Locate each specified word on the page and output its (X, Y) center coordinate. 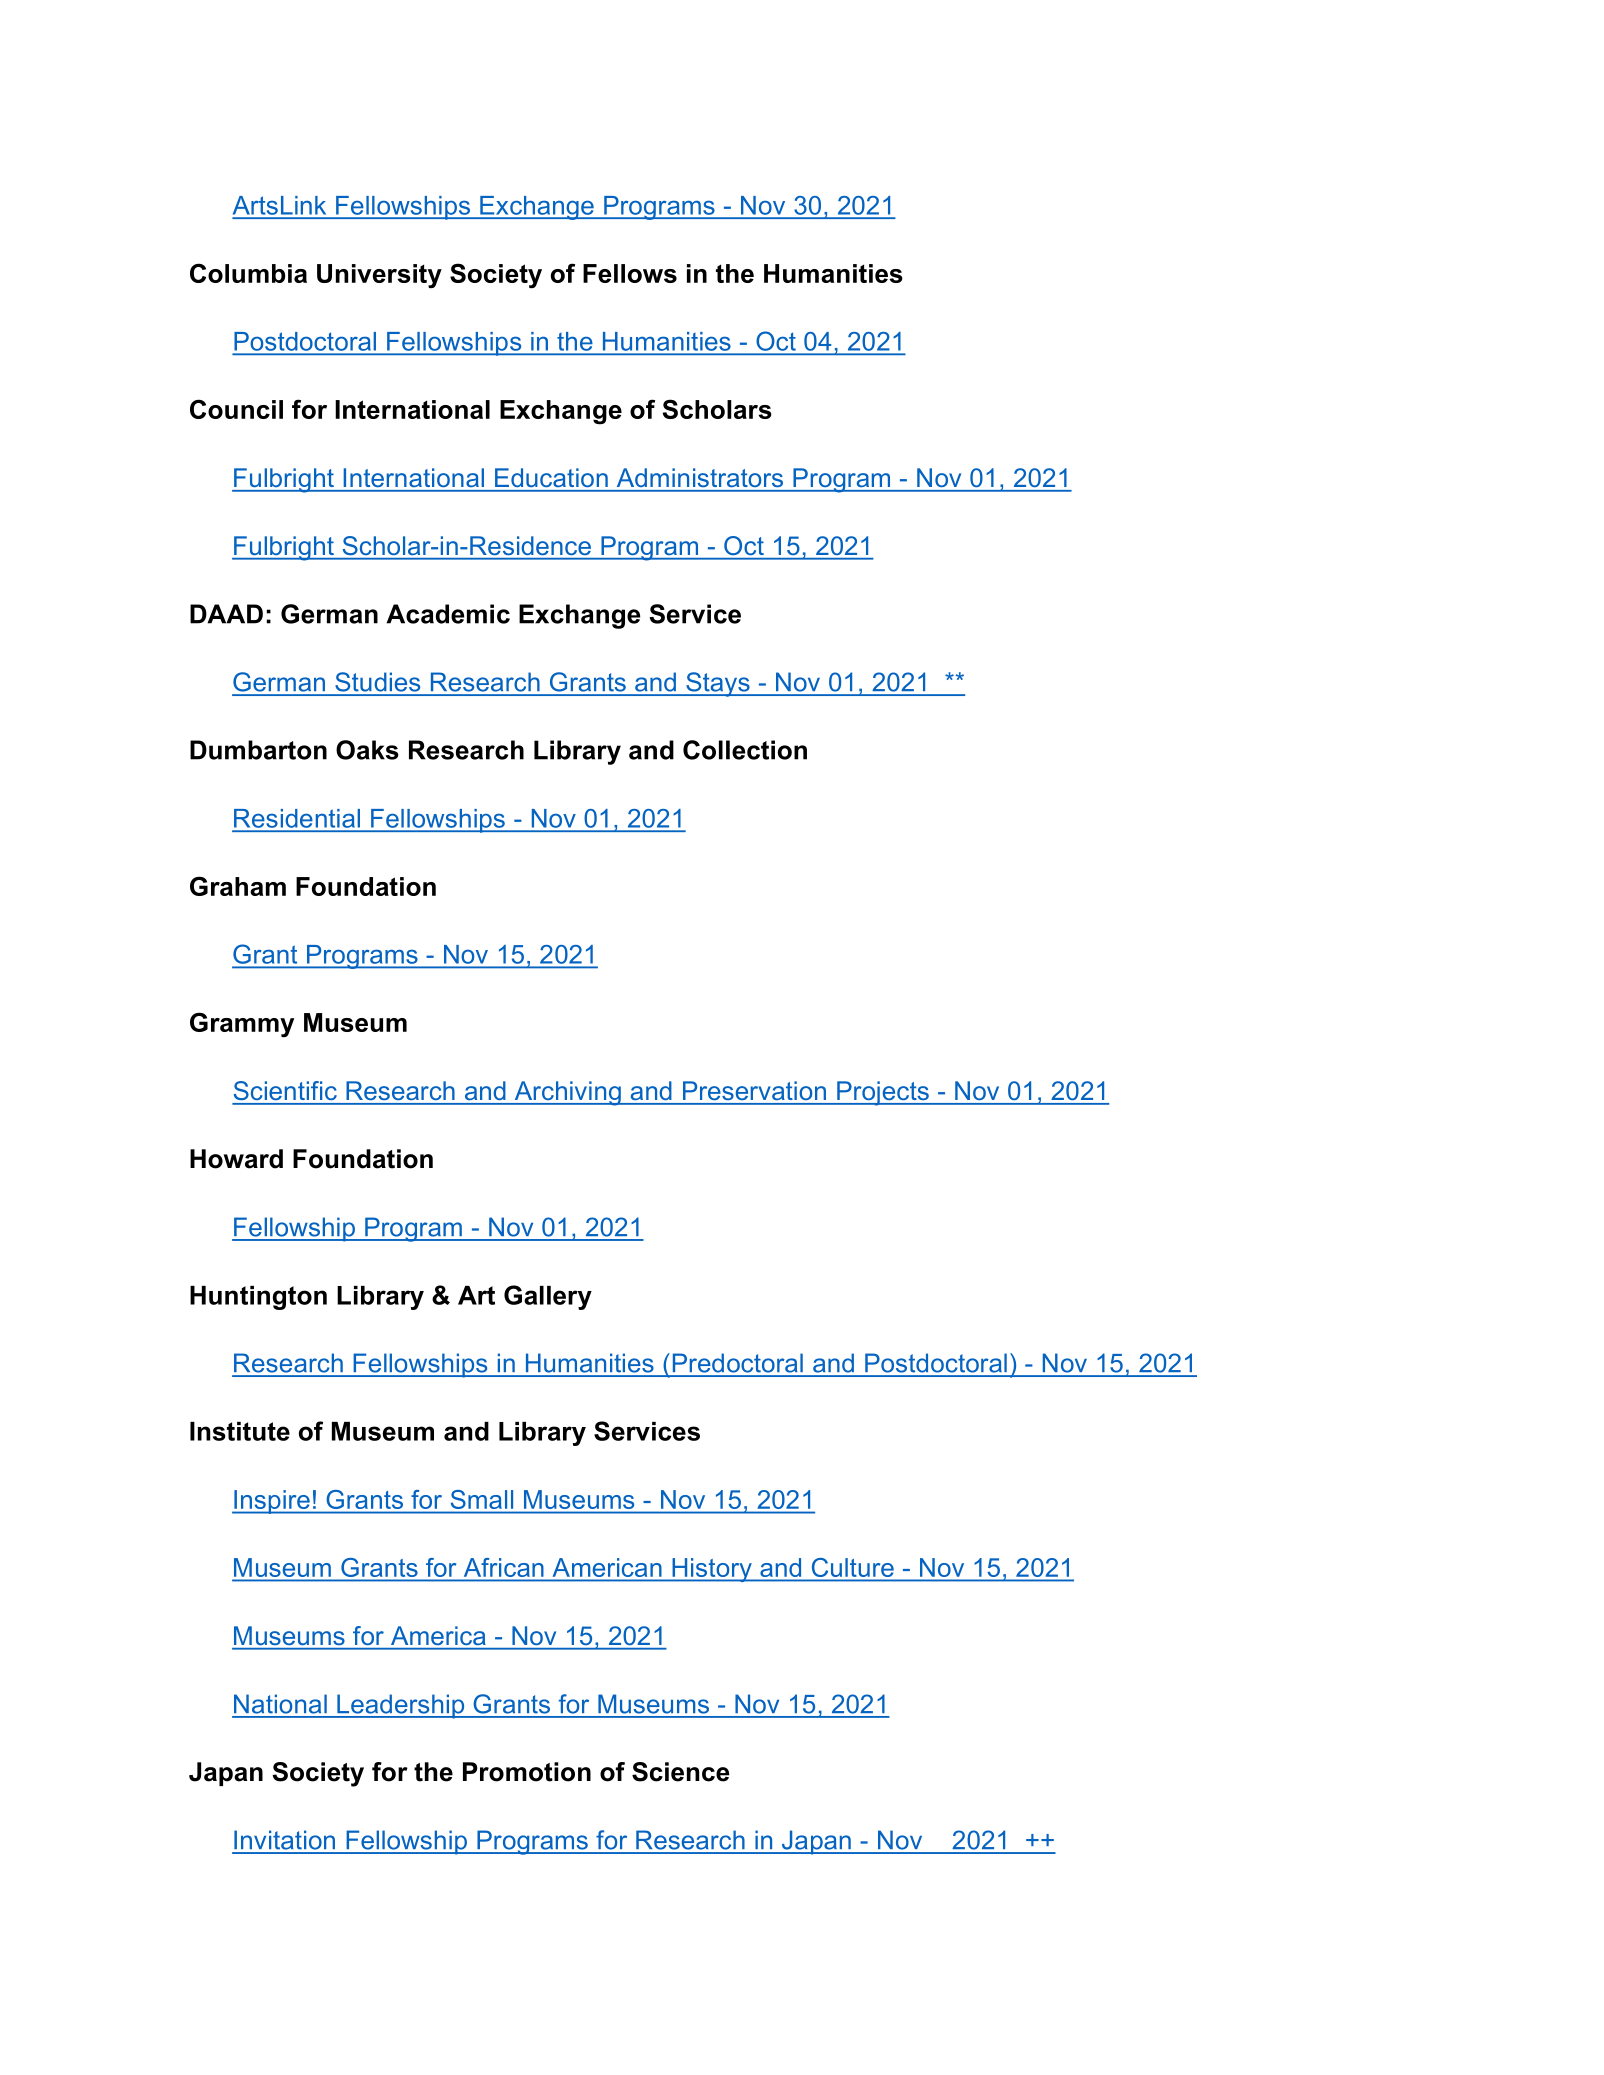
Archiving (567, 1093)
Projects (883, 1093)
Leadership (401, 1706)
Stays (718, 684)
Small (482, 1499)
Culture (853, 1567)
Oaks (367, 750)
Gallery (548, 1297)
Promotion (527, 1772)
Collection (745, 750)
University (379, 276)
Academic (448, 614)
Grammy (242, 1025)
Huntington (258, 1298)
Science (680, 1772)
